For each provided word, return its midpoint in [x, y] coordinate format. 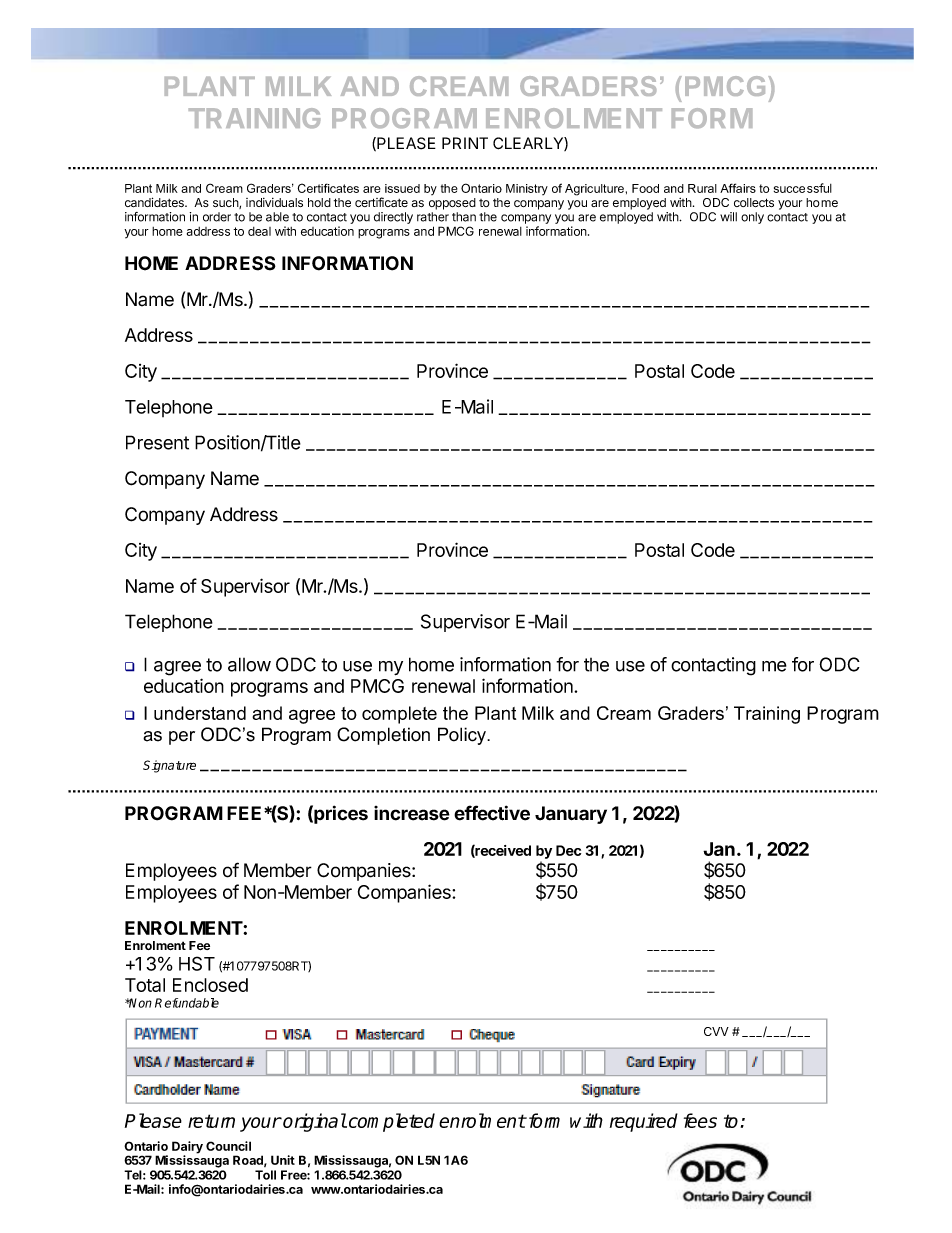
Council [228, 1146]
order [217, 217]
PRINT [465, 143]
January [571, 815]
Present [157, 442]
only [752, 218]
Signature [169, 766]
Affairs [738, 188]
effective [492, 813]
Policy [463, 736]
